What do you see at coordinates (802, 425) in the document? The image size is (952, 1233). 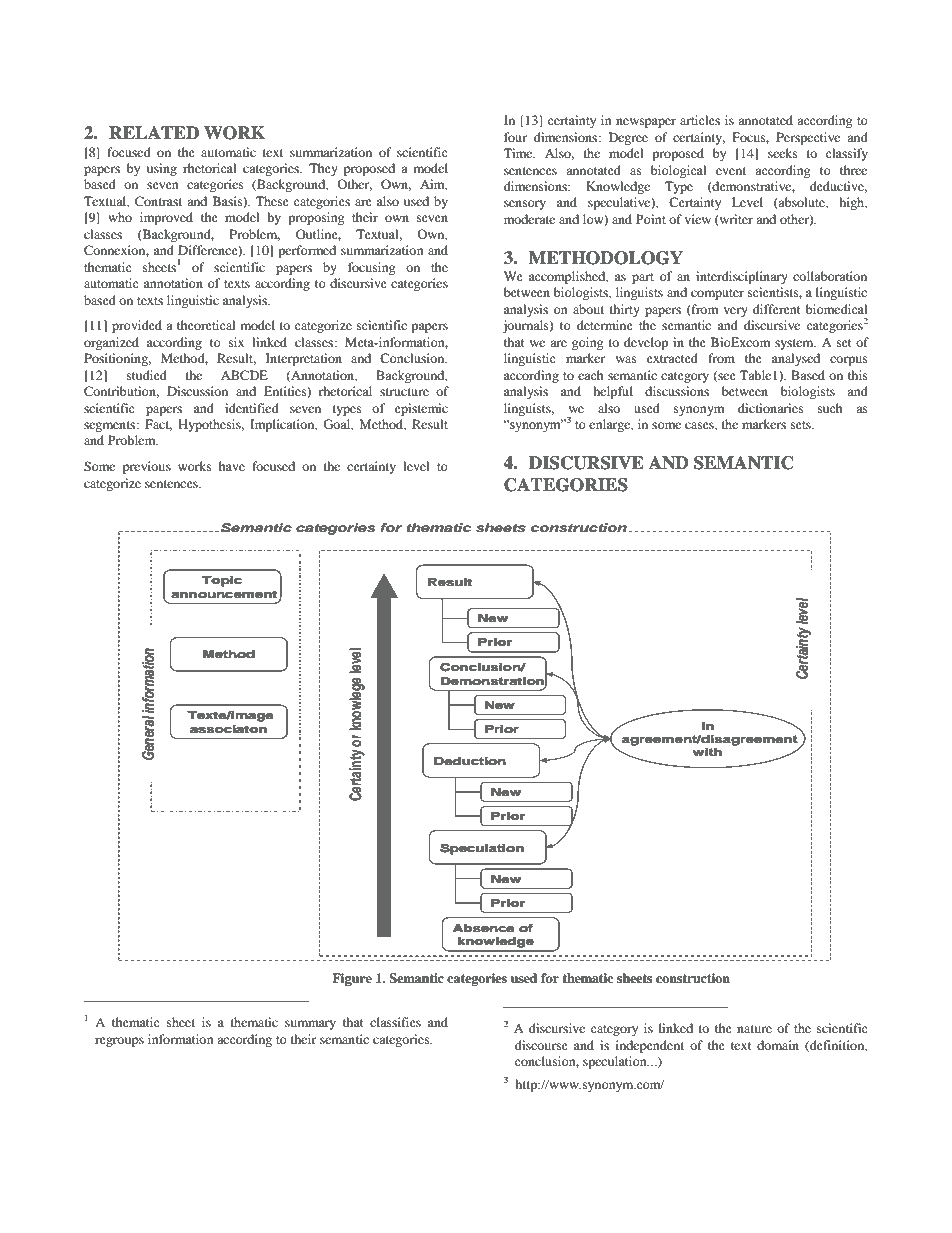 I see `sets` at bounding box center [802, 425].
